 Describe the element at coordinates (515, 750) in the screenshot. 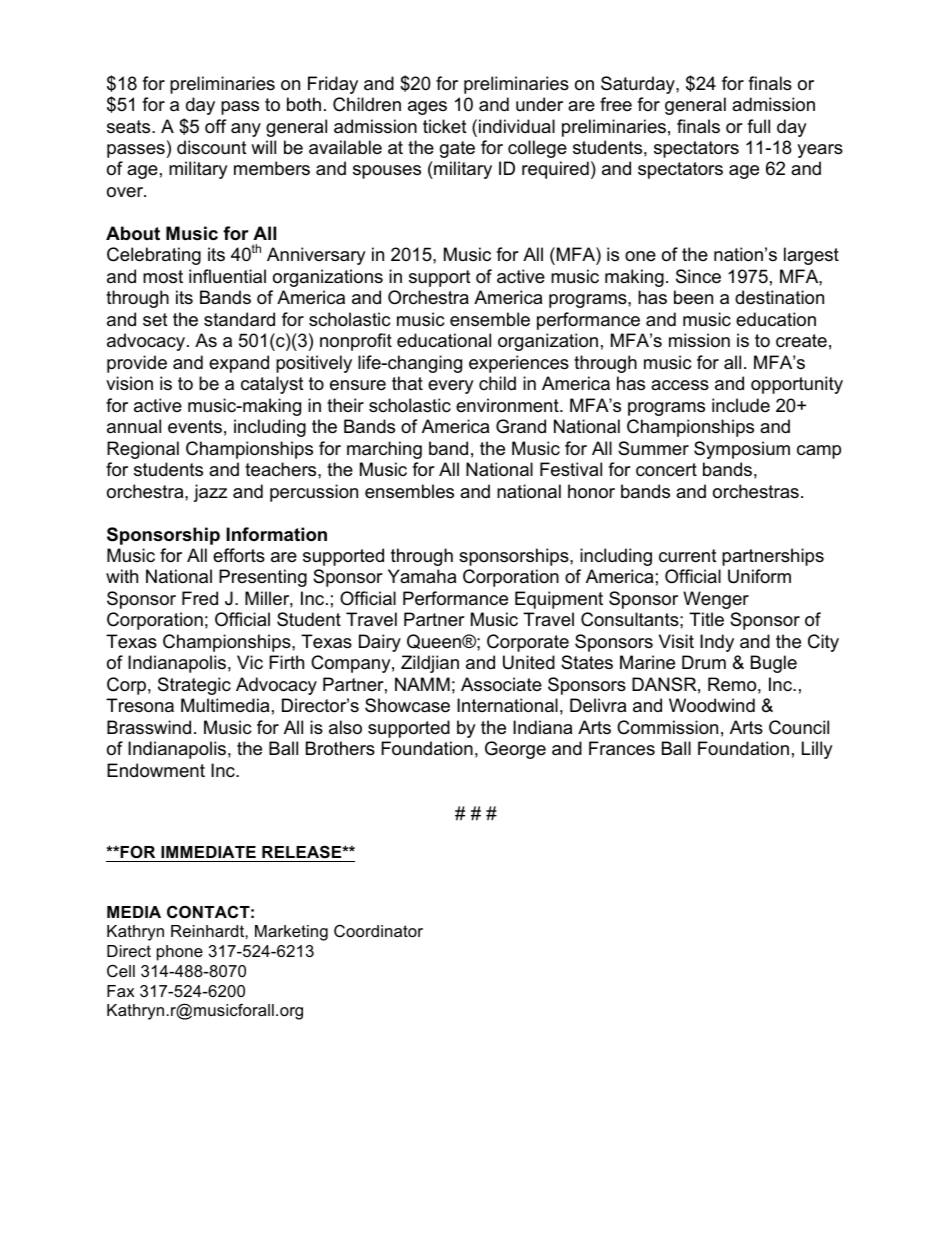

I see `George` at that location.
